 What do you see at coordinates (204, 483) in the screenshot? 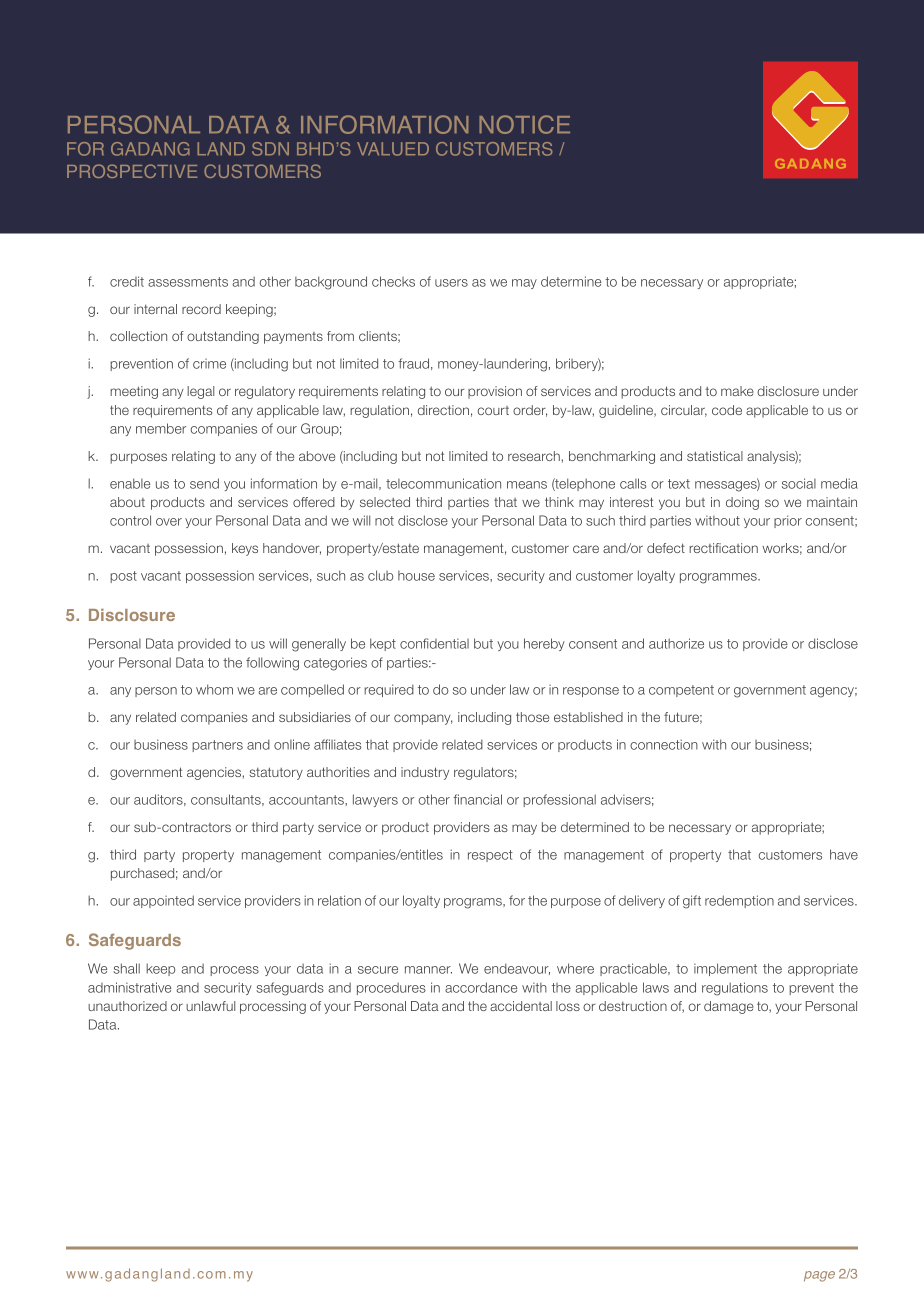
I see `send` at bounding box center [204, 483].
